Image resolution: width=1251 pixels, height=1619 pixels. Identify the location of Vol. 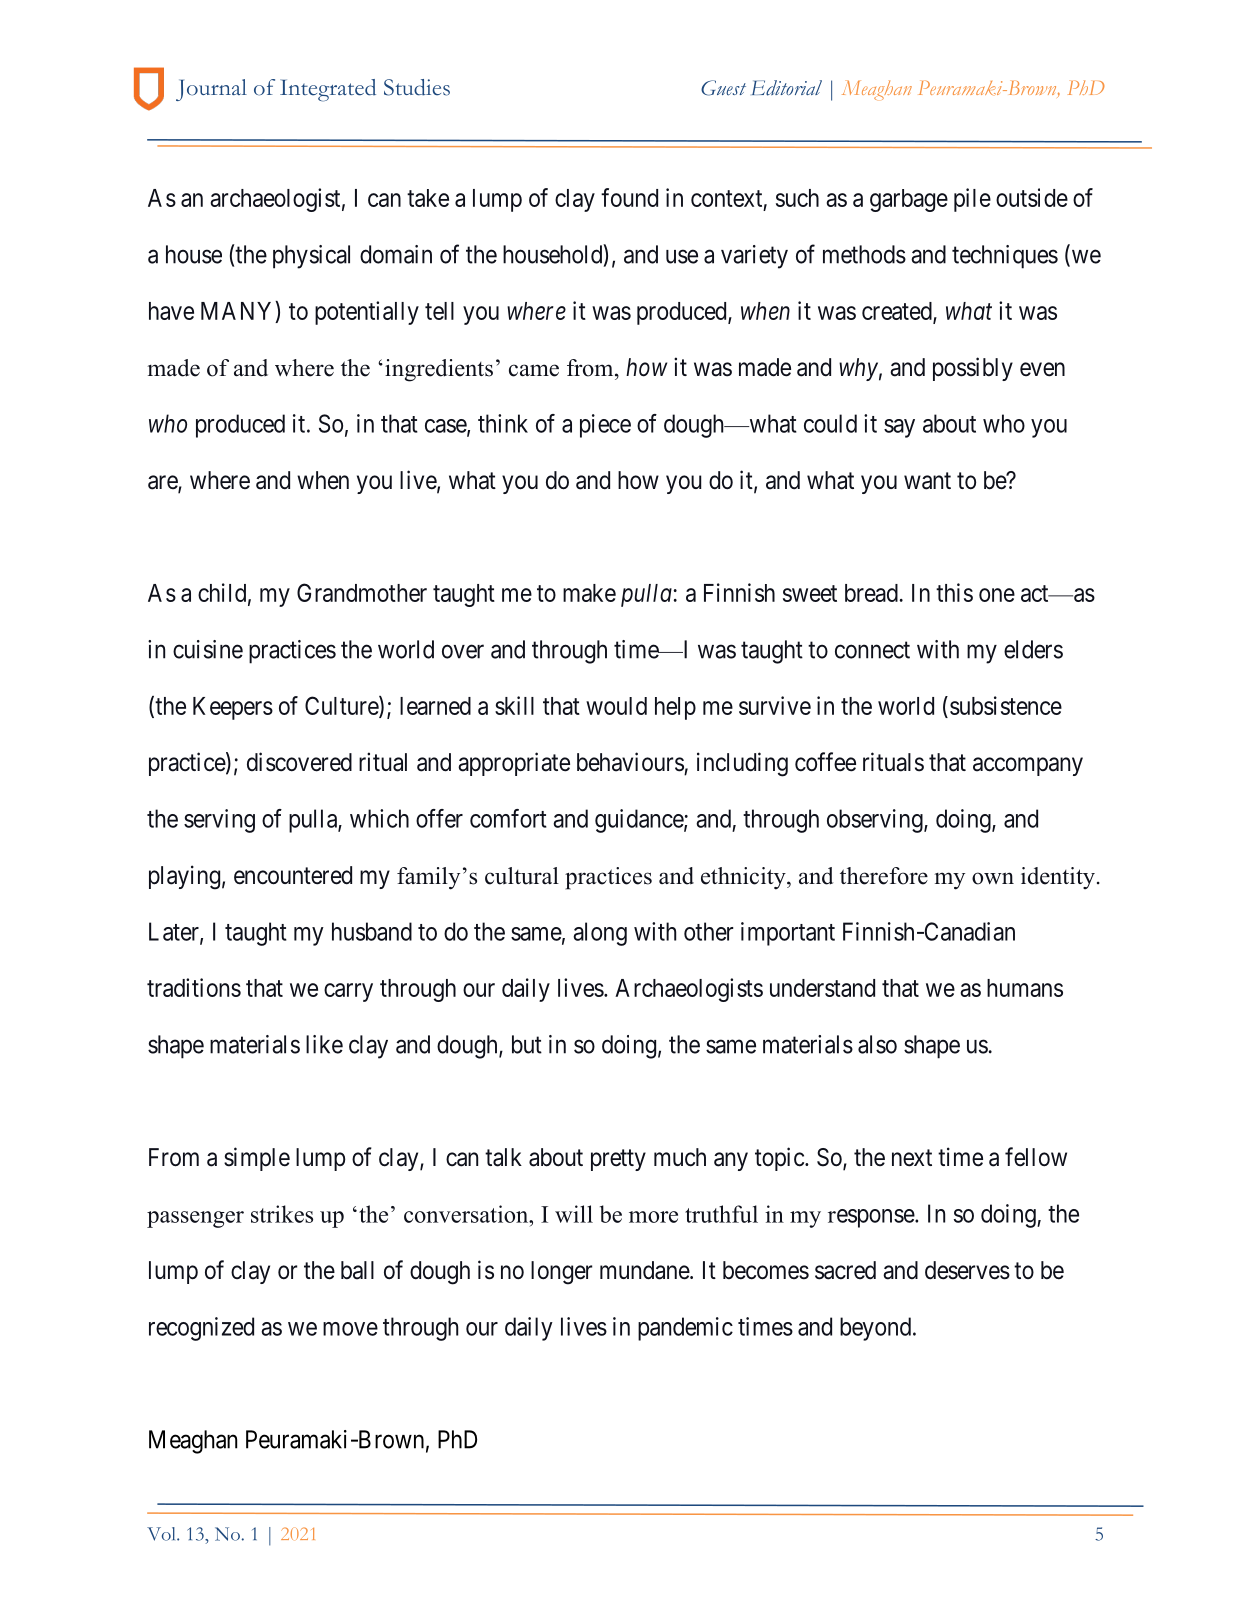
(162, 1534).
